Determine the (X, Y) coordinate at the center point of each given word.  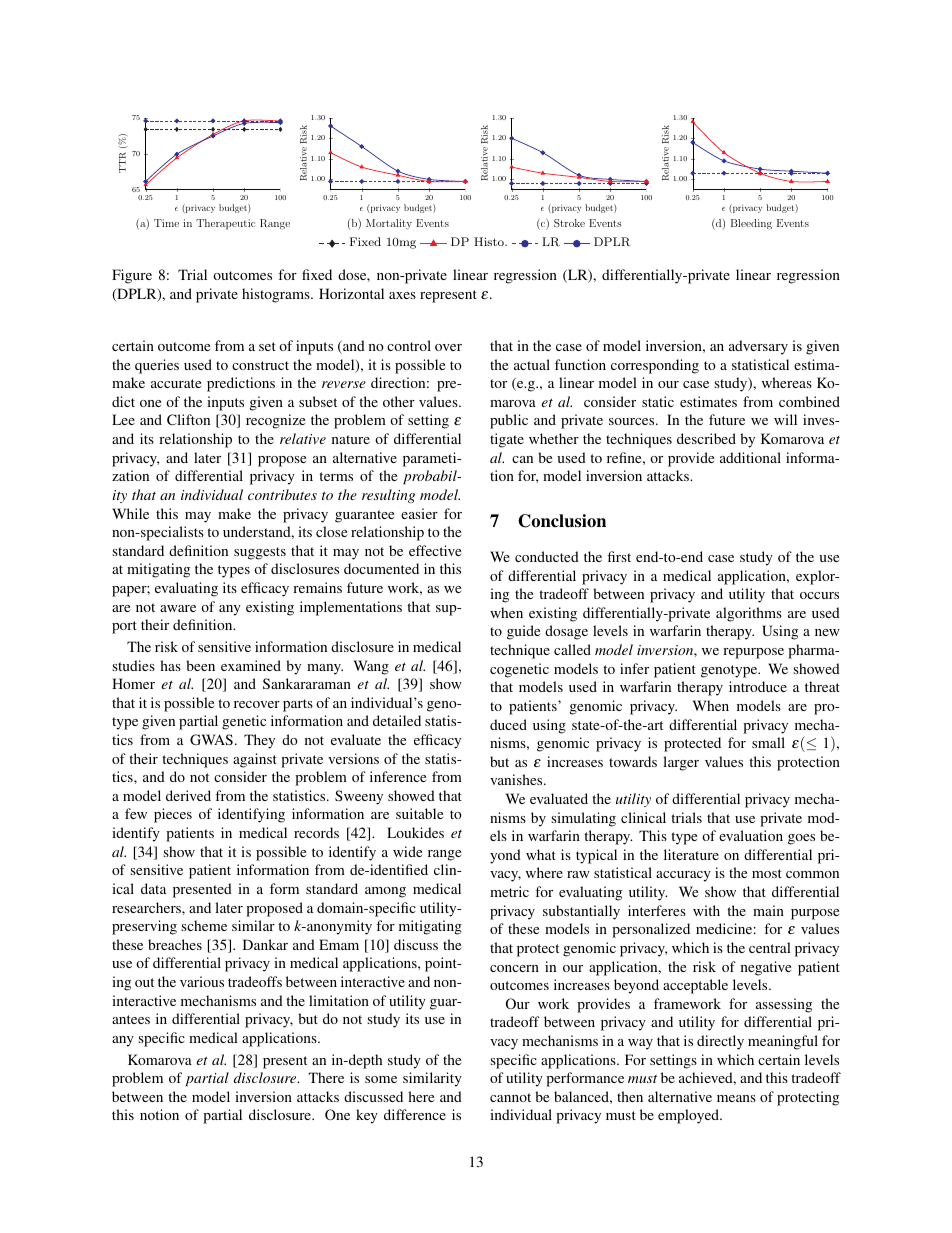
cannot (510, 1097)
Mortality (389, 224)
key (367, 1116)
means (736, 1098)
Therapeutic (225, 224)
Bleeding (751, 224)
